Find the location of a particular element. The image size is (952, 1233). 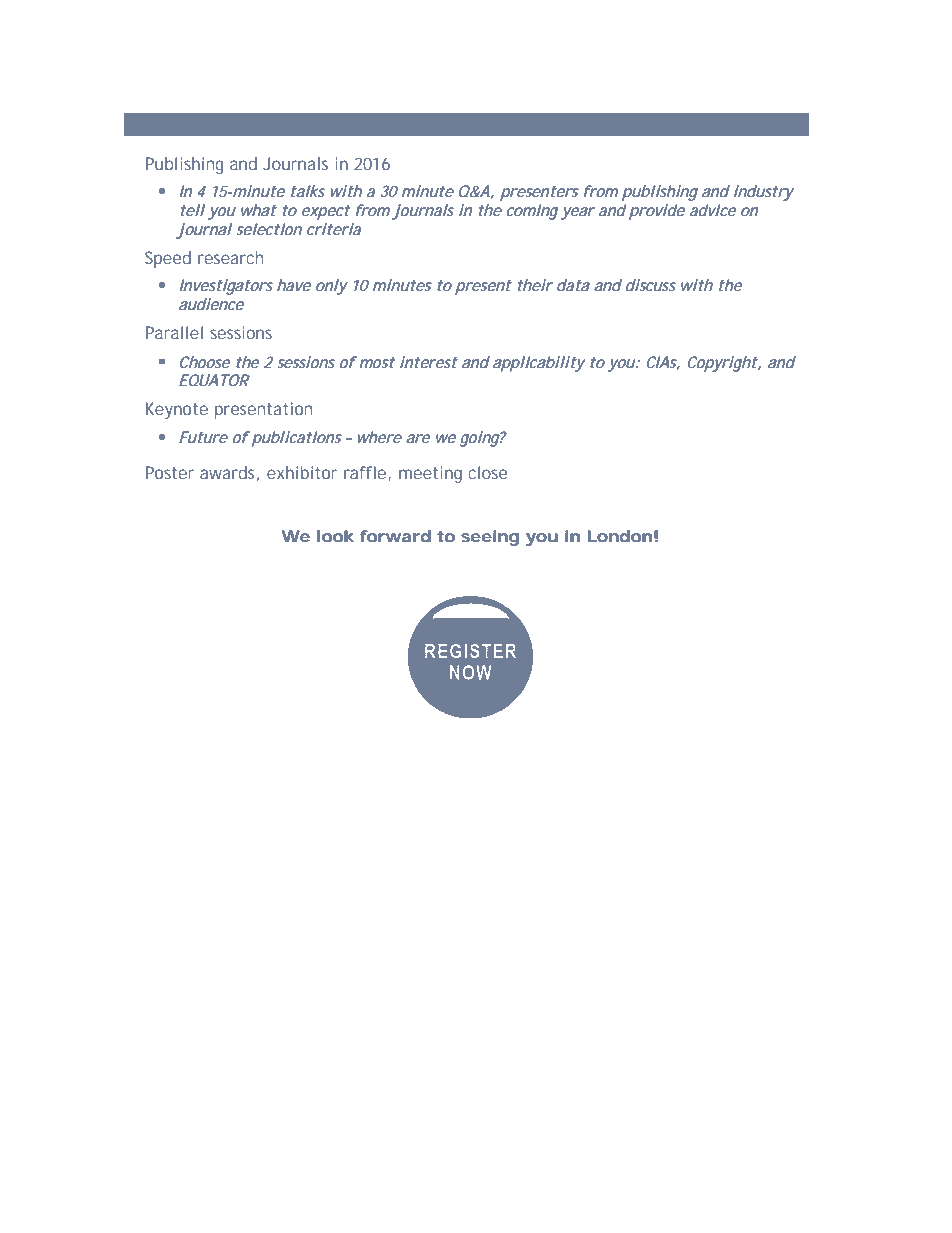

audience is located at coordinates (211, 304).
